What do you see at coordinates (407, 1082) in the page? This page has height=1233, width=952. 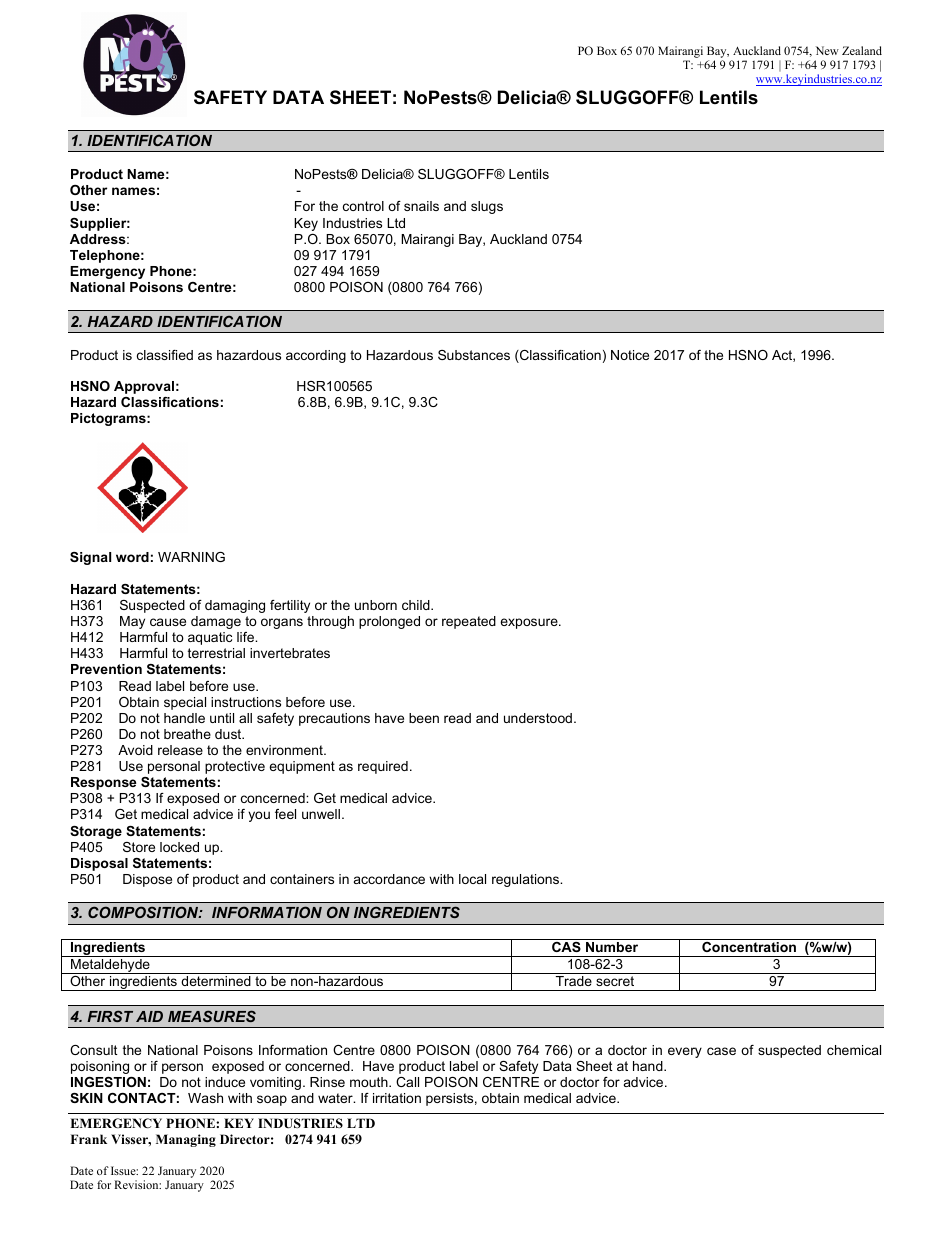 I see `Call` at bounding box center [407, 1082].
